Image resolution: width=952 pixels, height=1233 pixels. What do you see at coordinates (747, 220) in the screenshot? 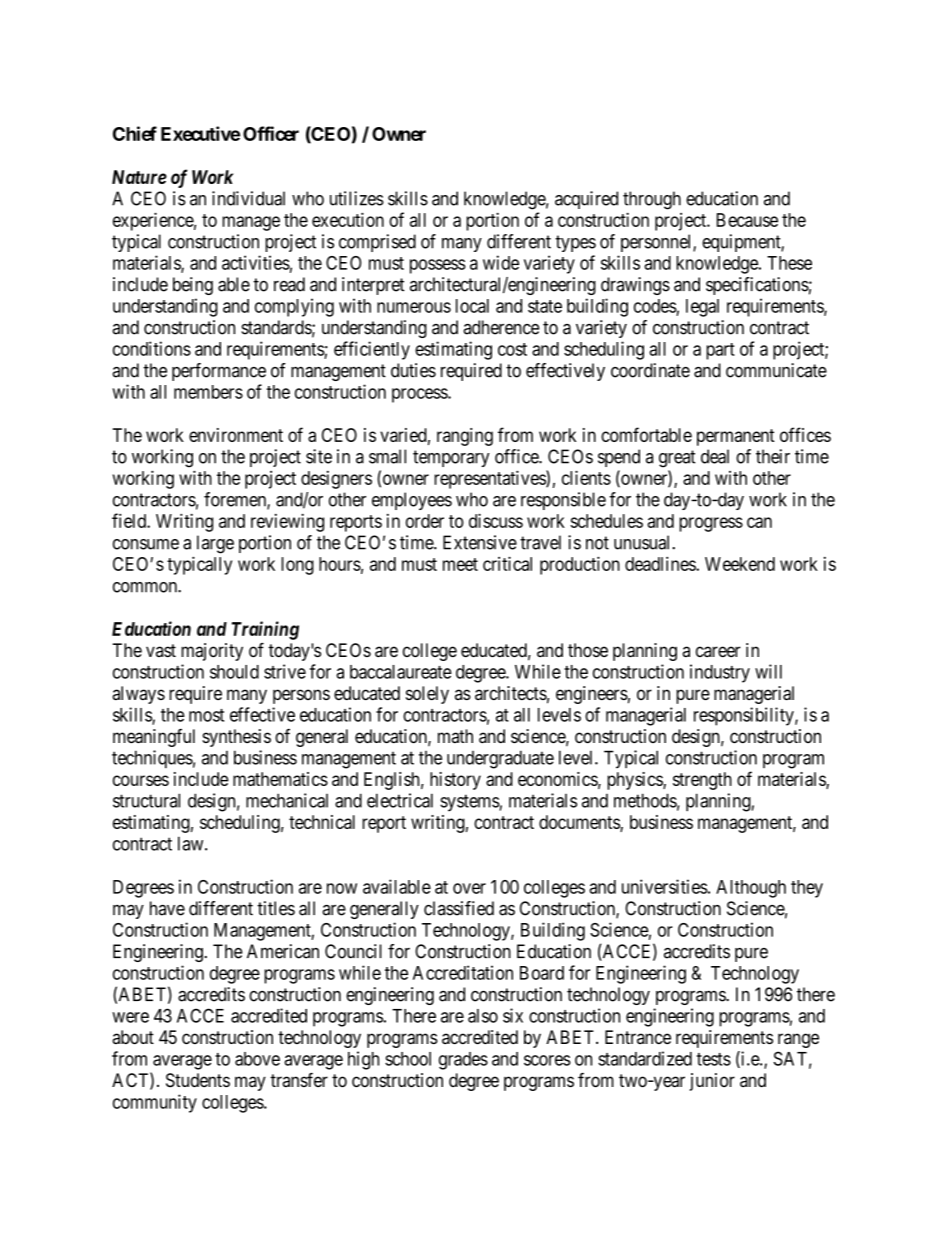
I see `Because` at bounding box center [747, 220].
